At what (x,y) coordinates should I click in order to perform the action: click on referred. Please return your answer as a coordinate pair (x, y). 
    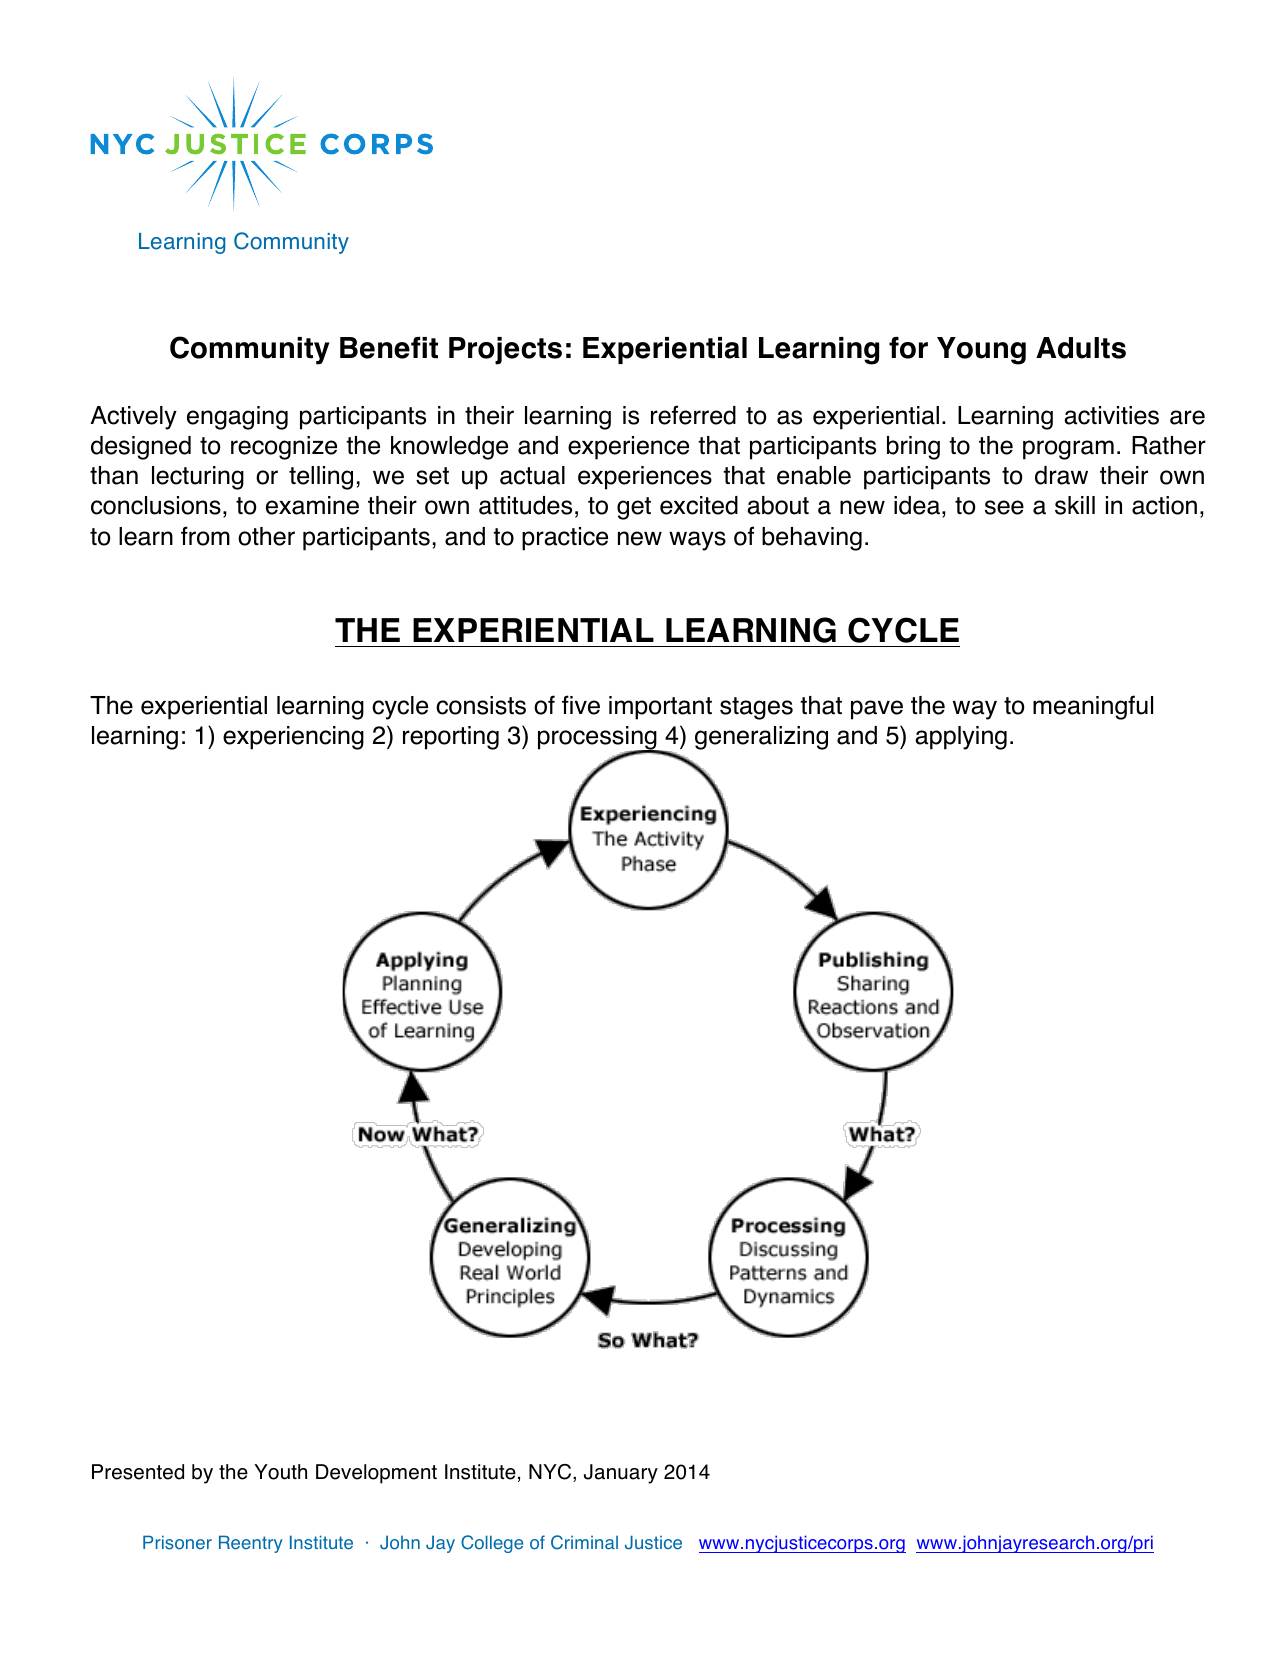
    Looking at the image, I should click on (693, 415).
